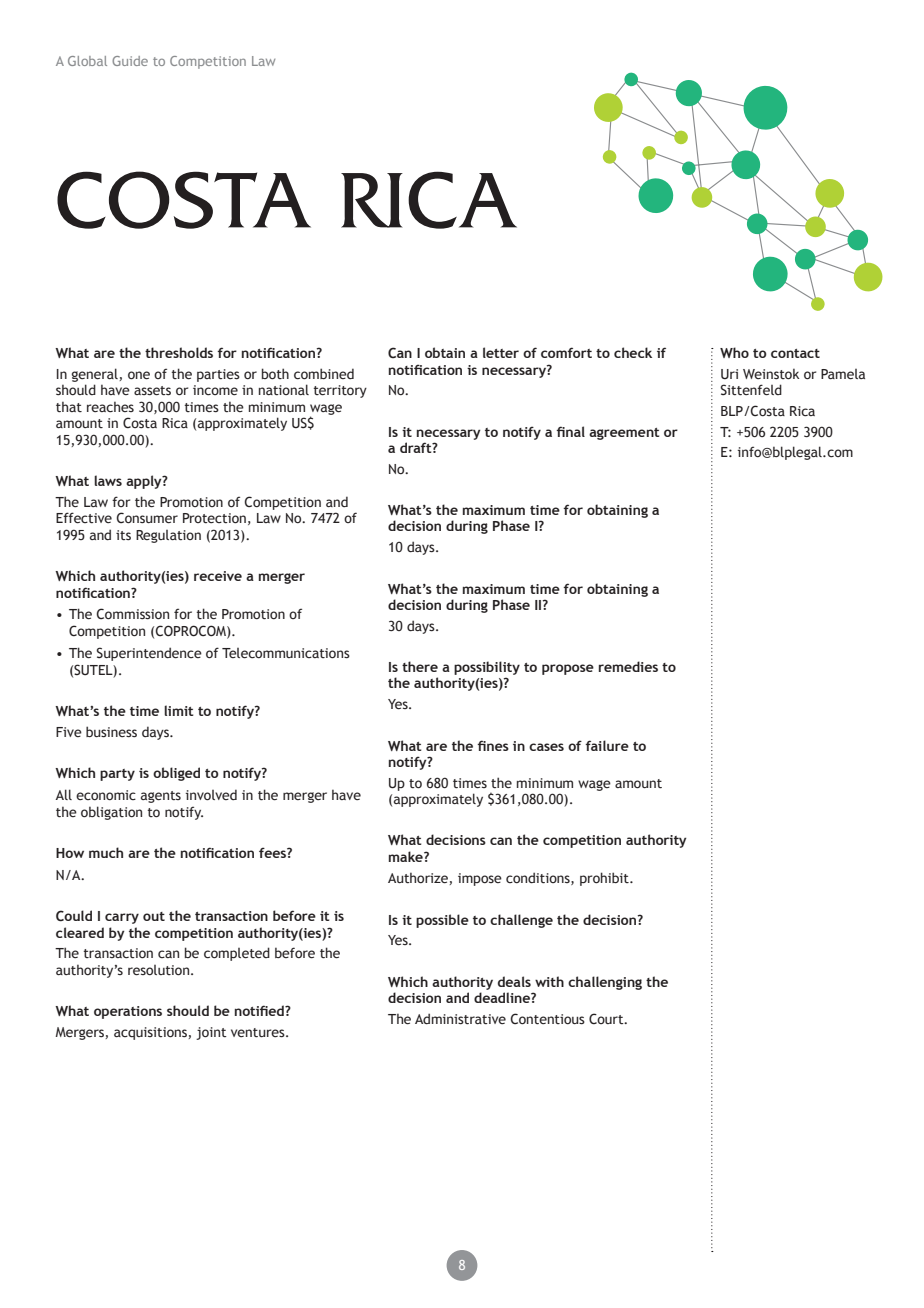 The image size is (924, 1308). What do you see at coordinates (168, 536) in the image?
I see `Regulation` at bounding box center [168, 536].
